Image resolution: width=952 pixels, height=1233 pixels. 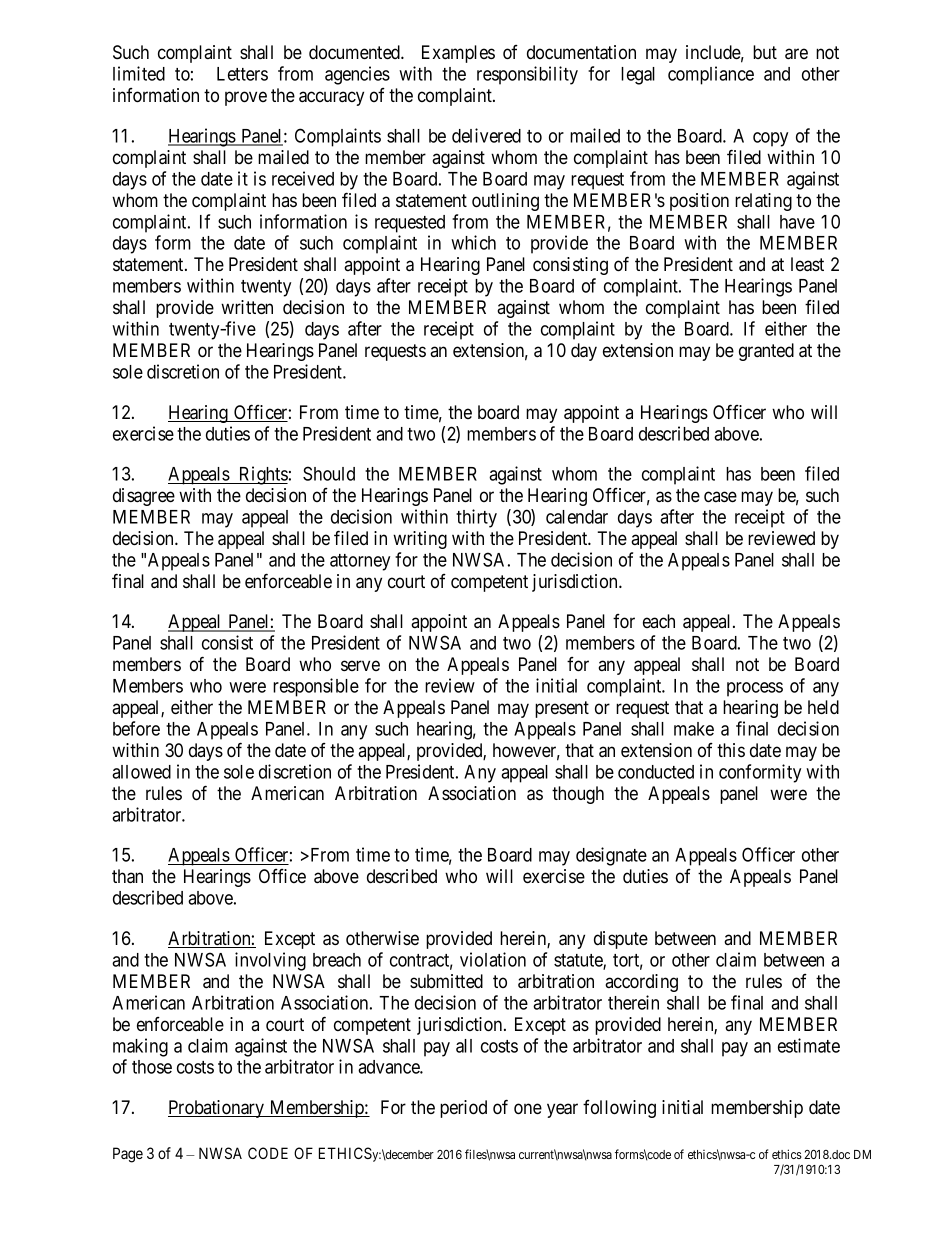 I want to click on Letters, so click(x=242, y=74).
